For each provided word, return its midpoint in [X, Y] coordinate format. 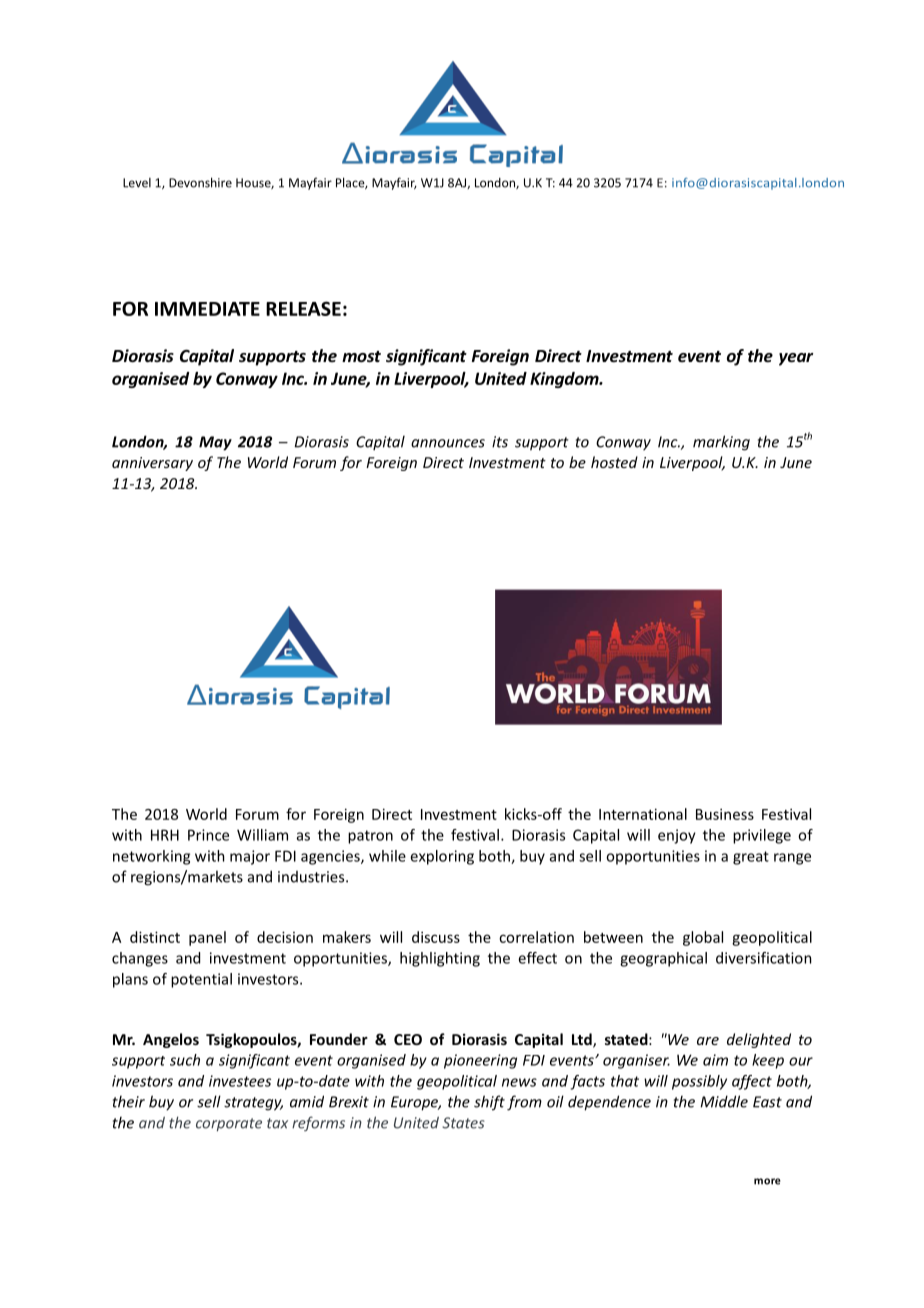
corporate [229, 1124]
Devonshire [200, 182]
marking [721, 443]
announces [448, 443]
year [796, 359]
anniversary [152, 464]
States [463, 1123]
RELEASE [303, 308]
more [767, 1181]
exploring [442, 857]
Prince [208, 835]
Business [725, 814]
